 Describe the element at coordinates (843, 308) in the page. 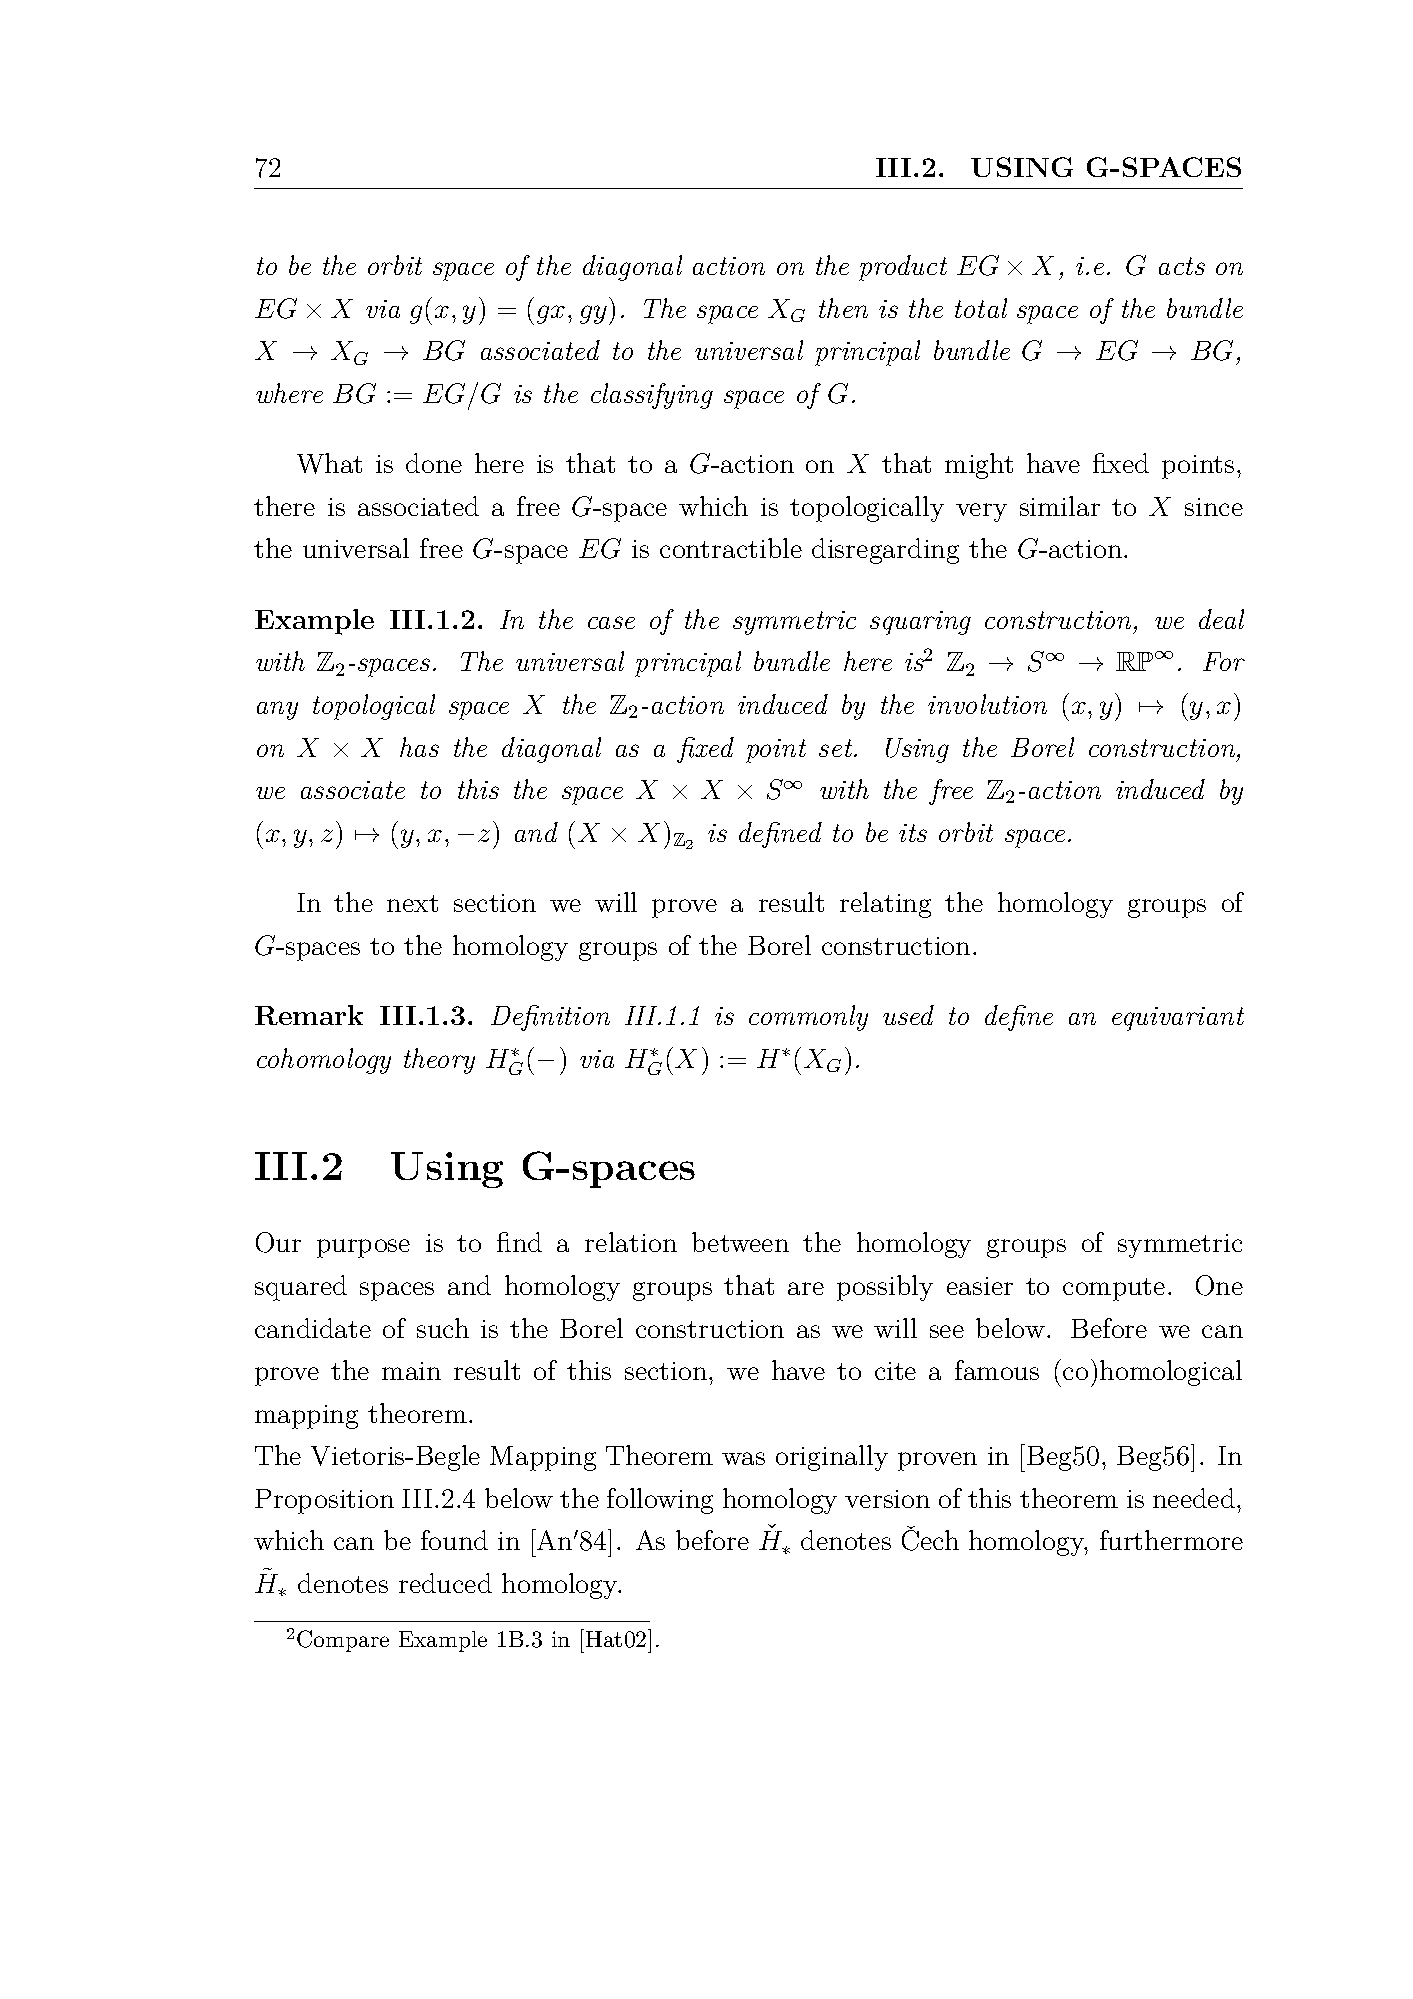

I see `then` at that location.
